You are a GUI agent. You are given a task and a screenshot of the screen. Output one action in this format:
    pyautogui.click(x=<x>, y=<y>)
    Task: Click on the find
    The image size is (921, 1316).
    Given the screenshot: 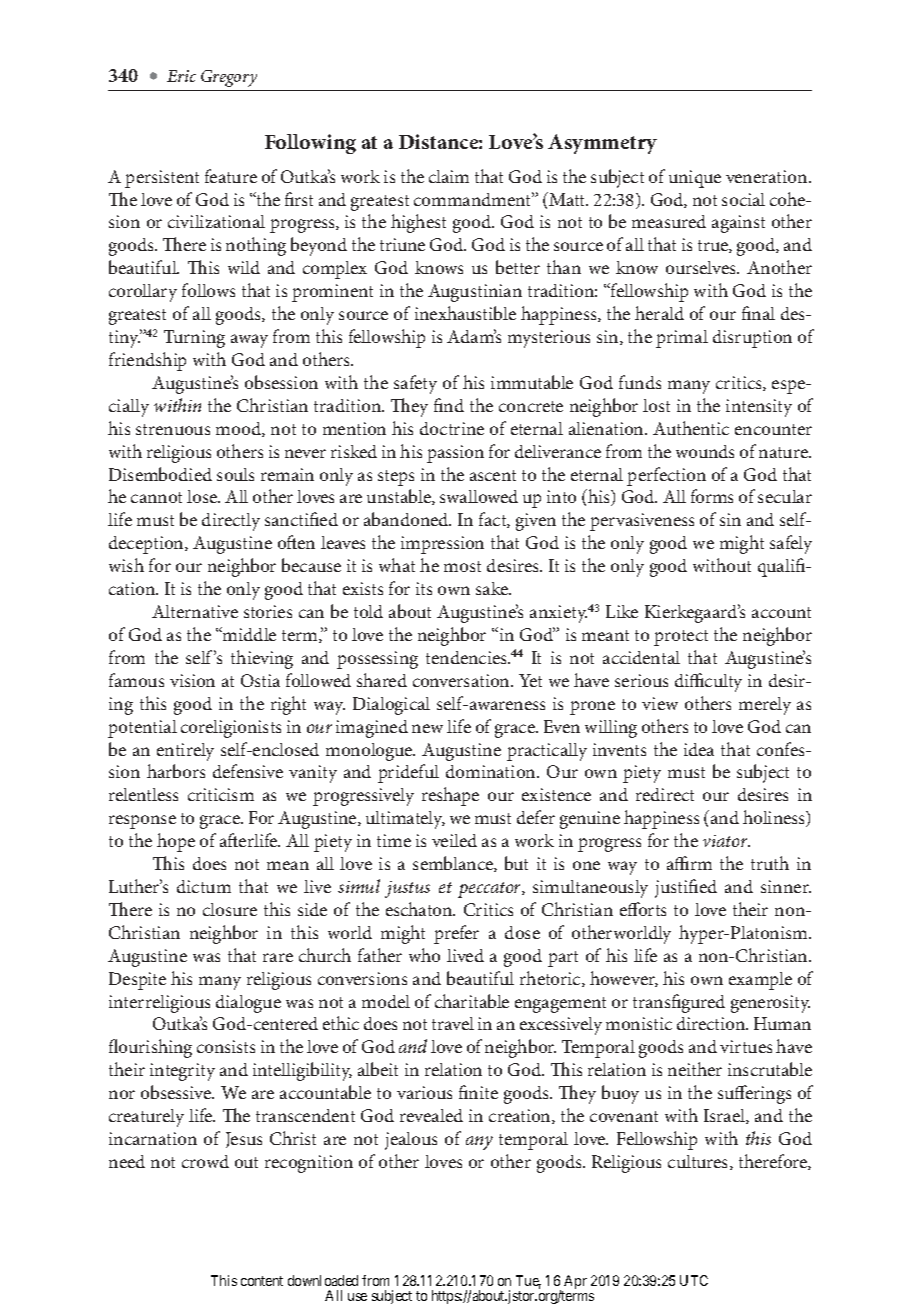 What is the action you would take?
    pyautogui.click(x=449, y=405)
